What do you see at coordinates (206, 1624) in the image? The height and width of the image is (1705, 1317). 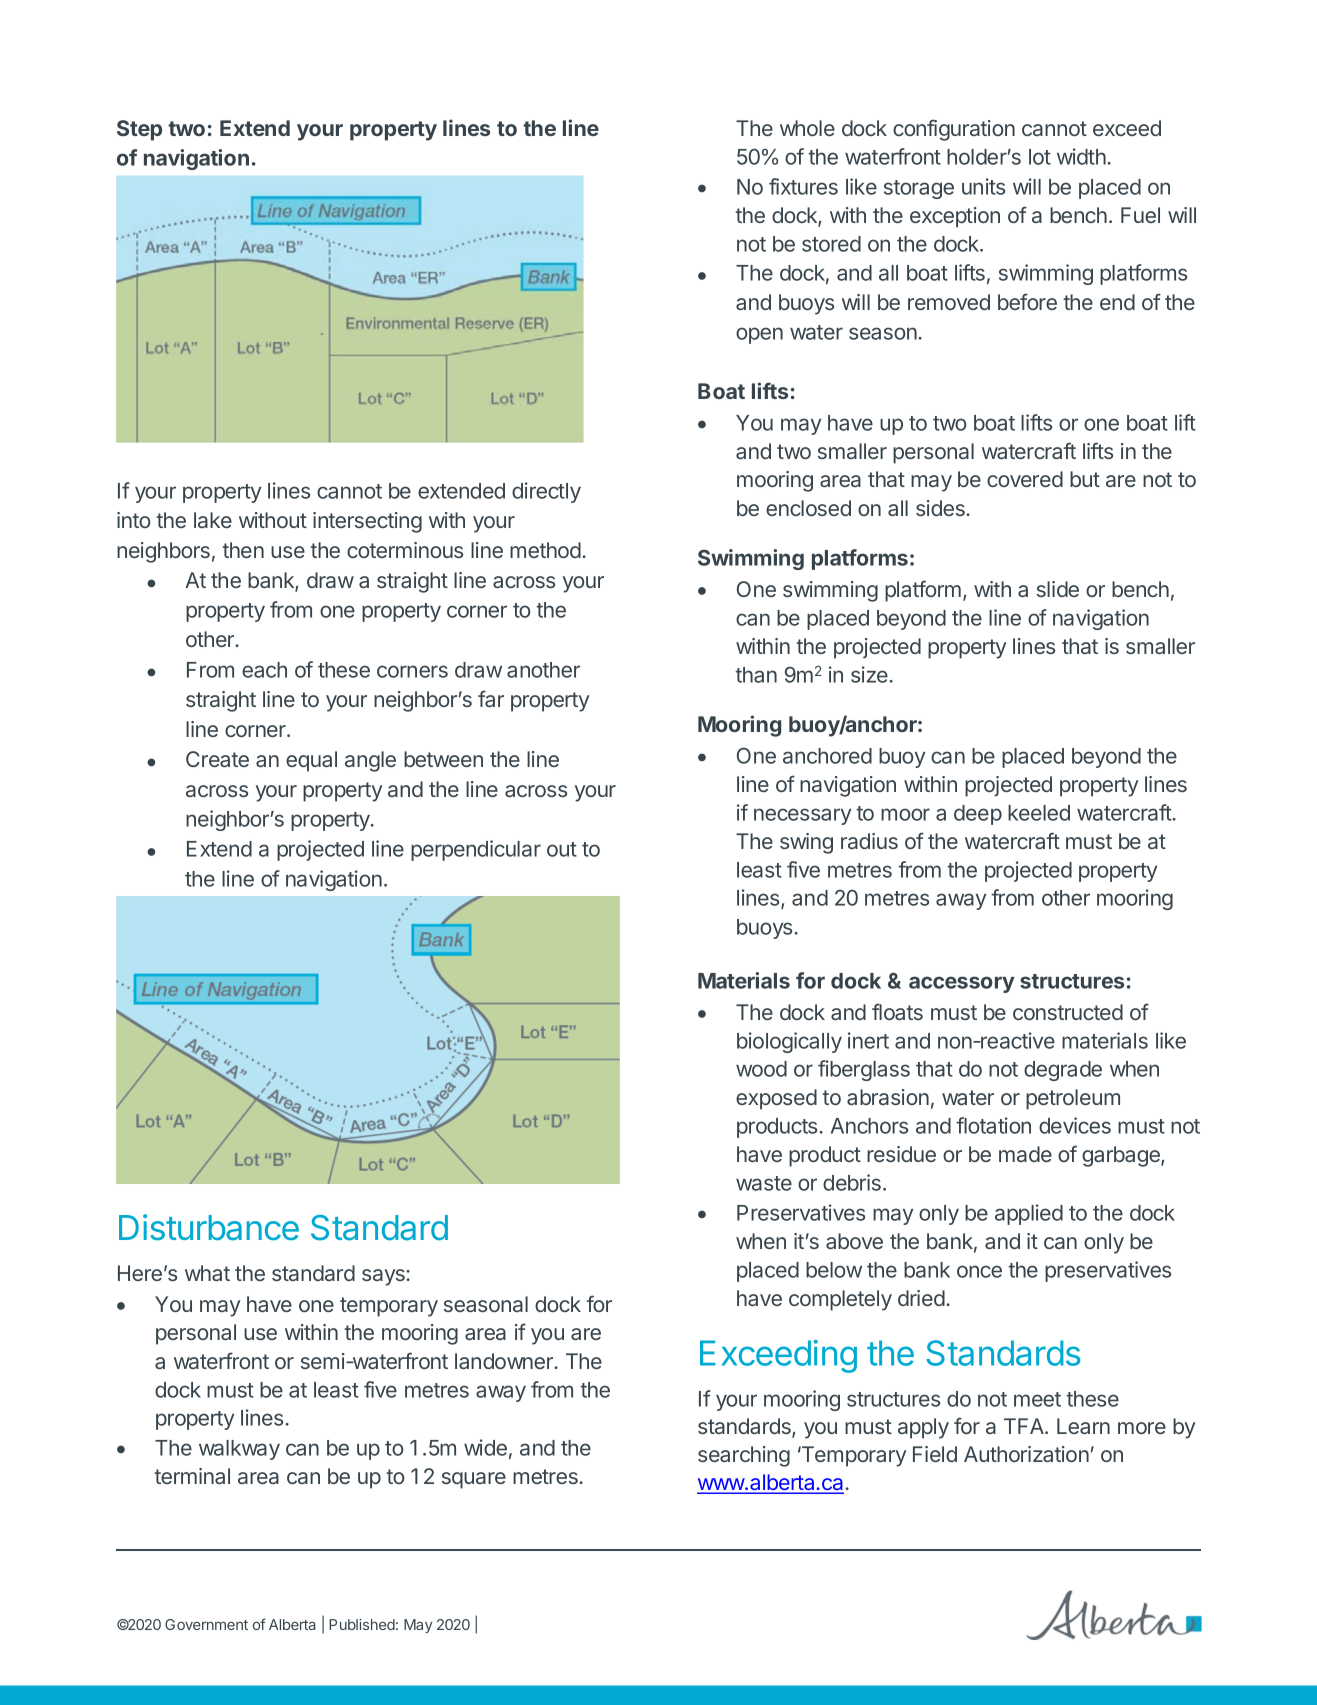 I see `Government` at bounding box center [206, 1624].
